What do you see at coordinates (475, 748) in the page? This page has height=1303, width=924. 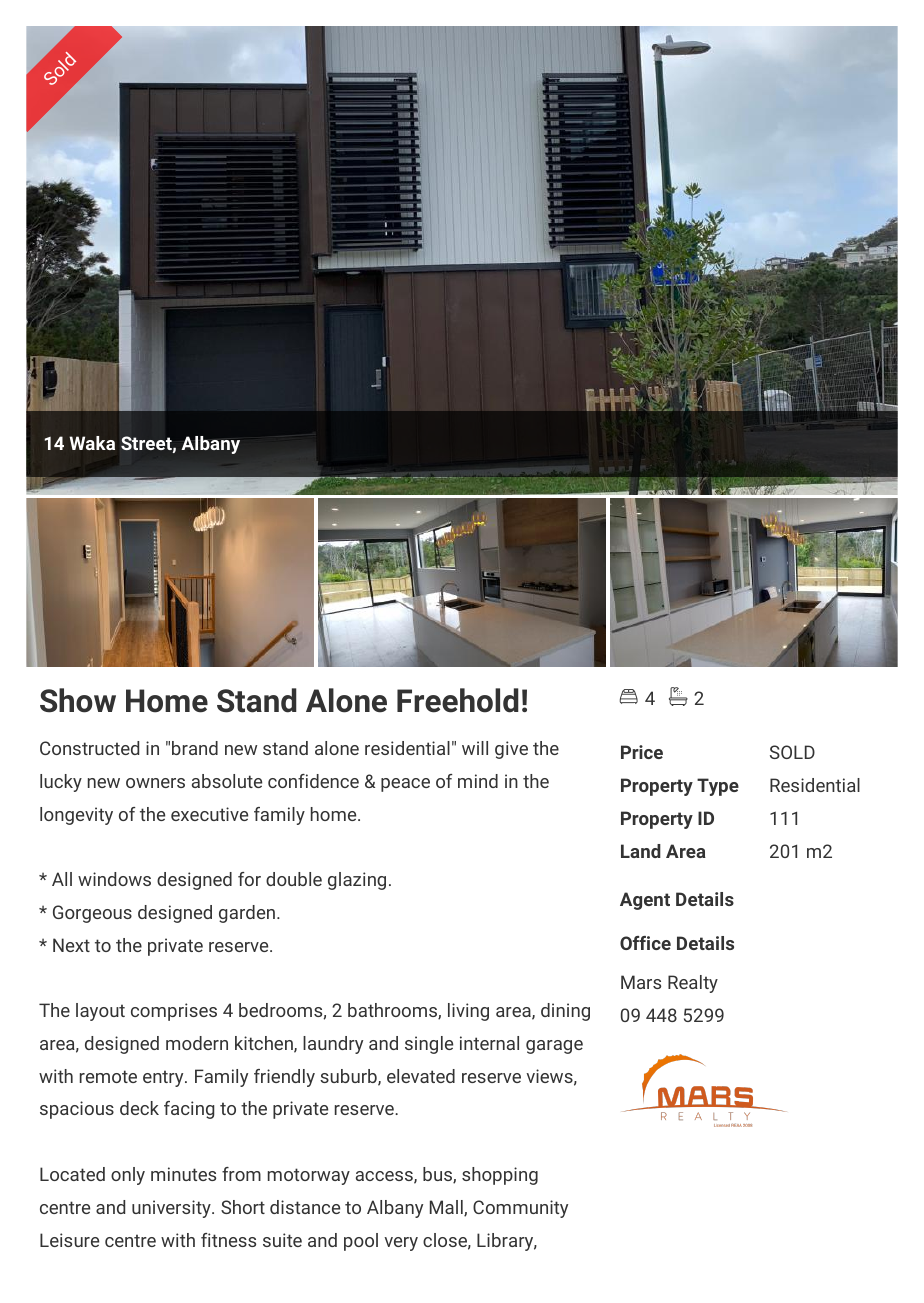 I see `will` at bounding box center [475, 748].
